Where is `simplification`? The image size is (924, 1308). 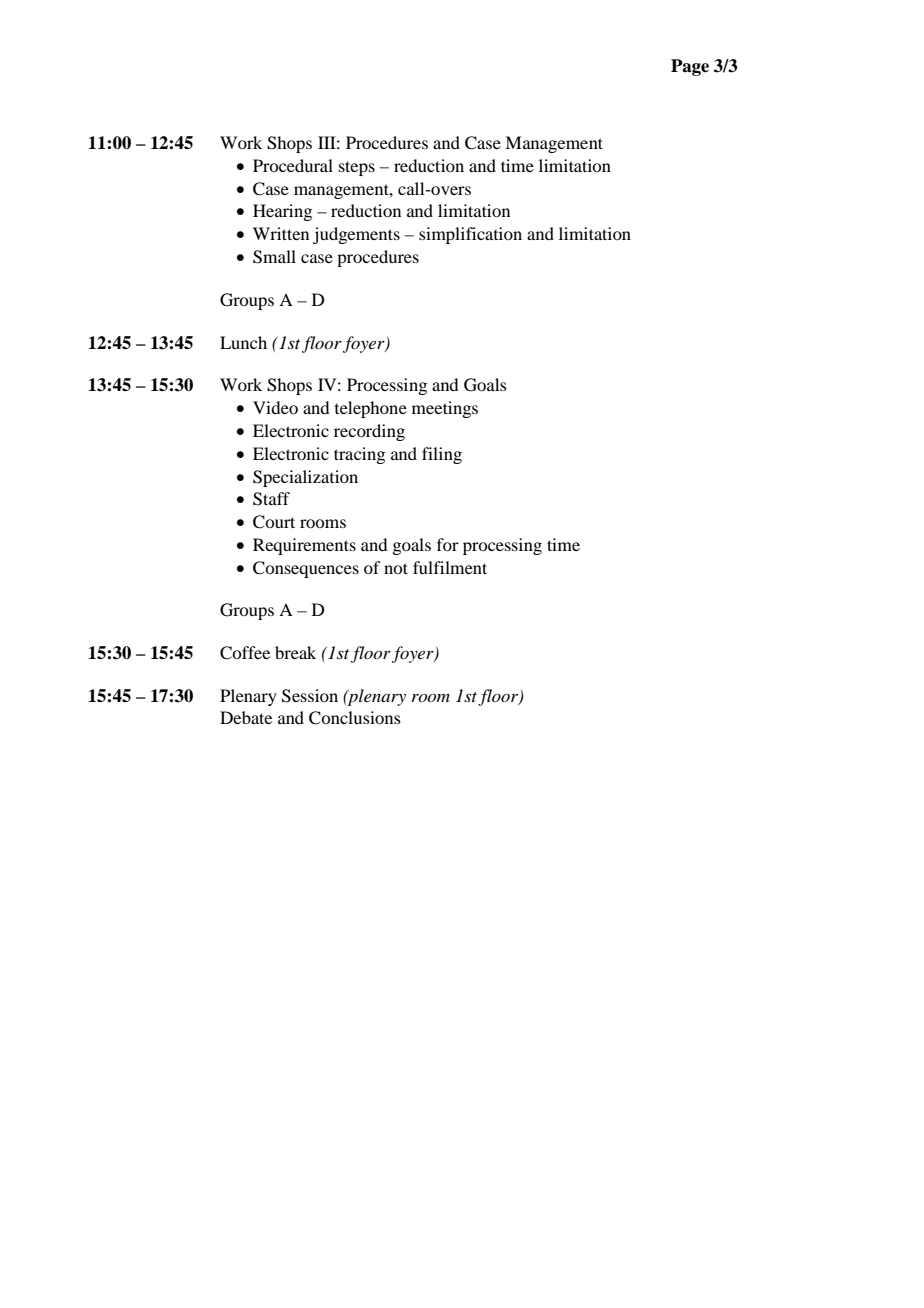
simplification is located at coordinates (470, 235).
